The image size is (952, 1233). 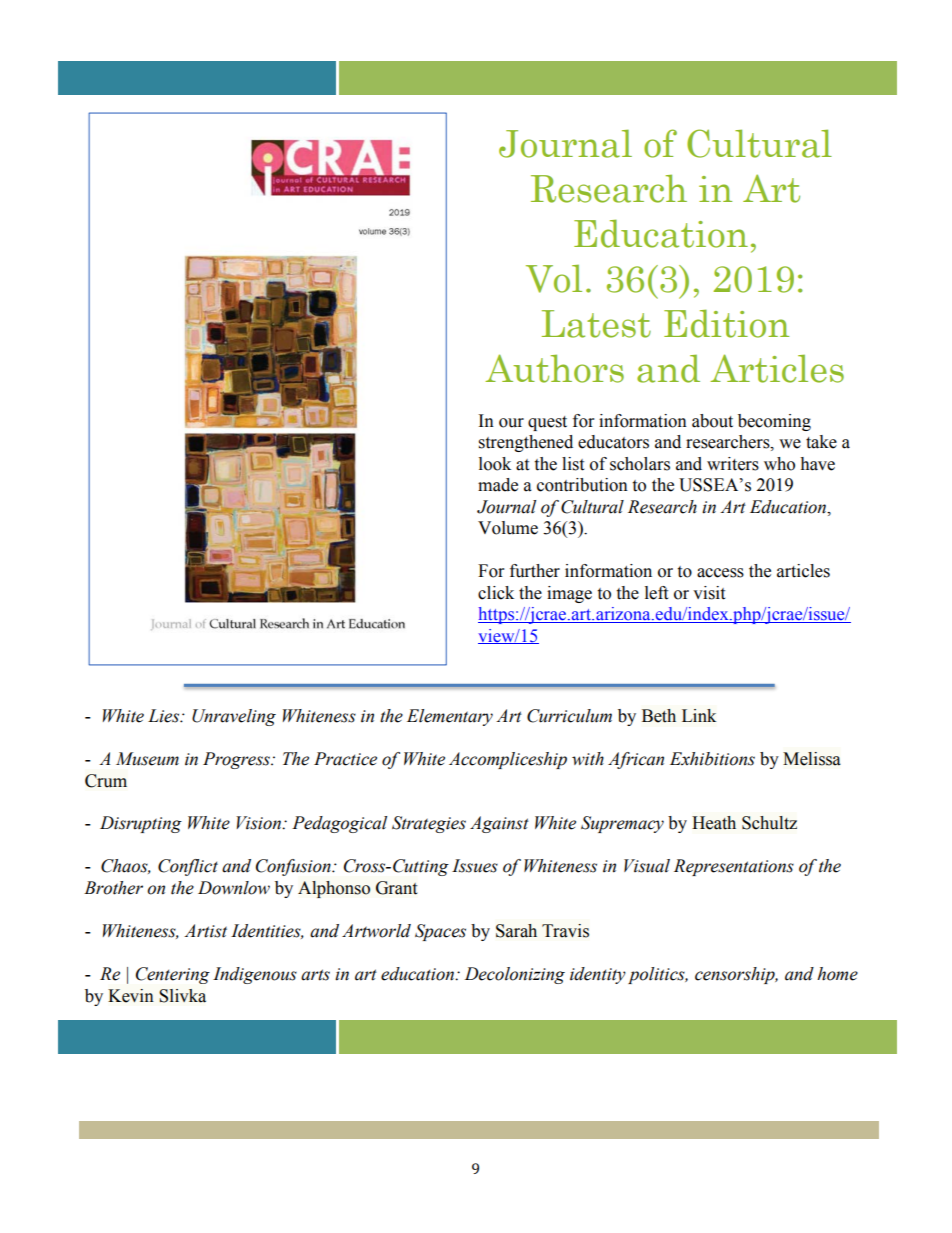 What do you see at coordinates (726, 323) in the screenshot?
I see `Edition` at bounding box center [726, 323].
